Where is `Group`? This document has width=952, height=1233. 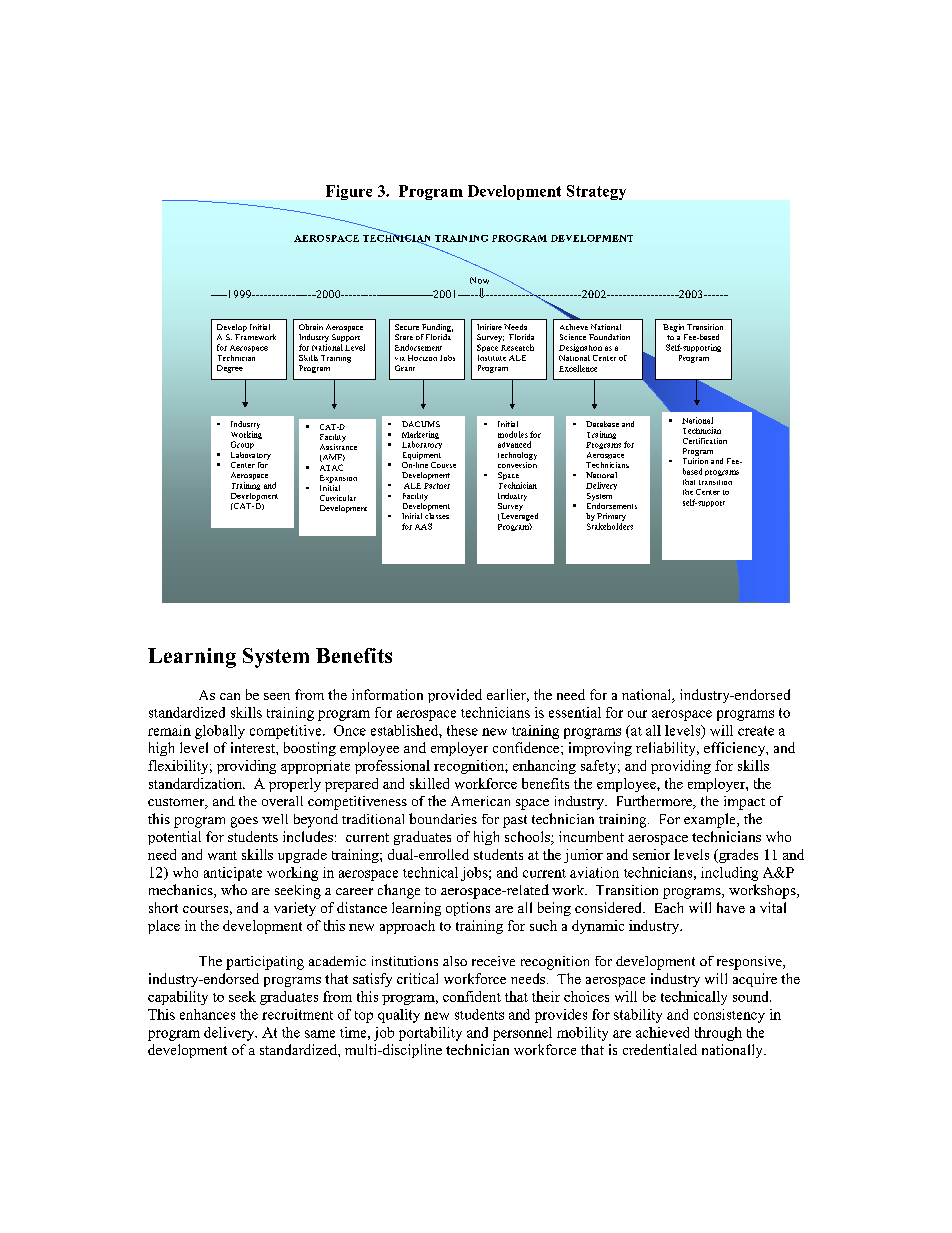 Group is located at coordinates (242, 445).
